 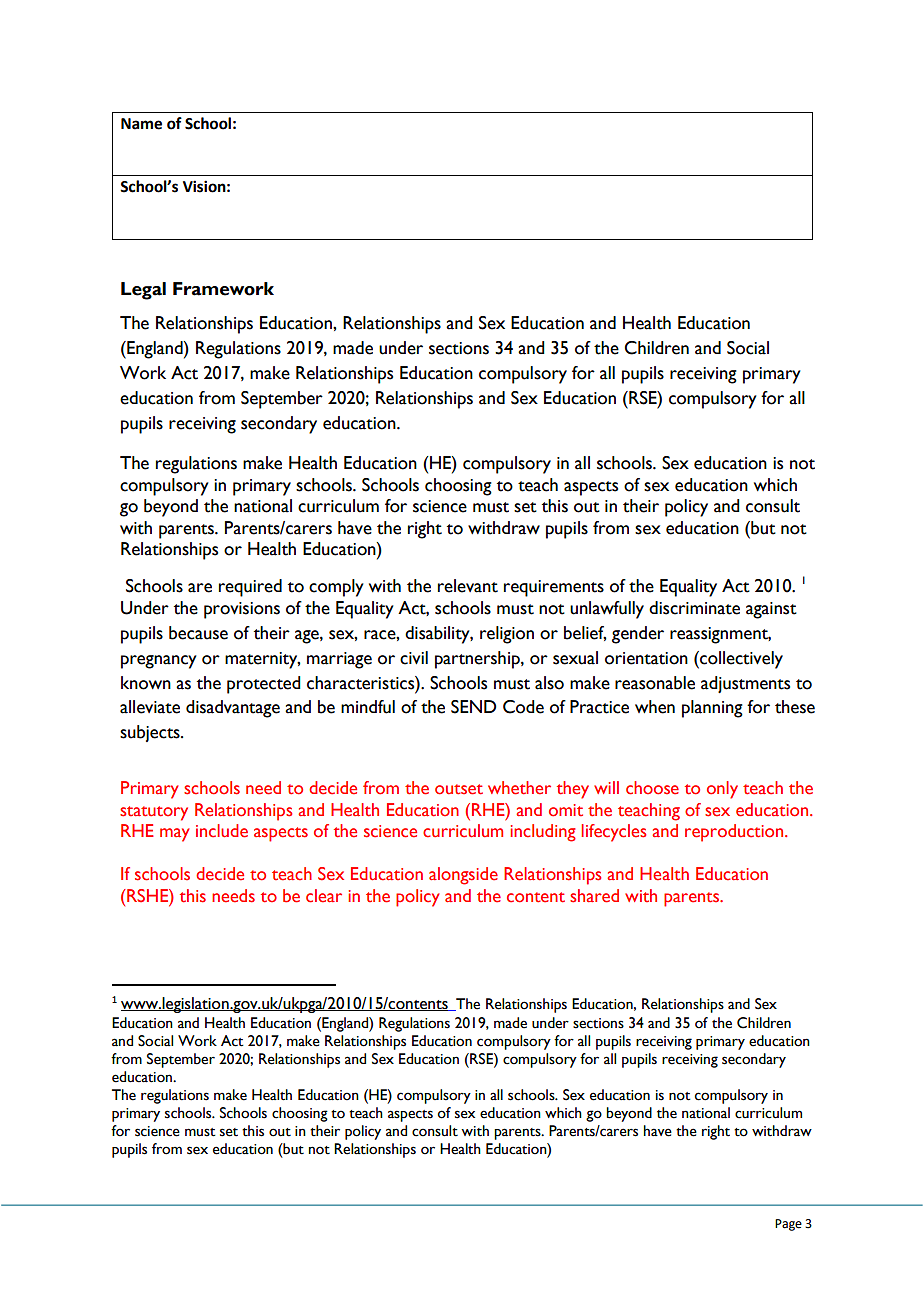 I want to click on partnership, so click(x=478, y=660).
